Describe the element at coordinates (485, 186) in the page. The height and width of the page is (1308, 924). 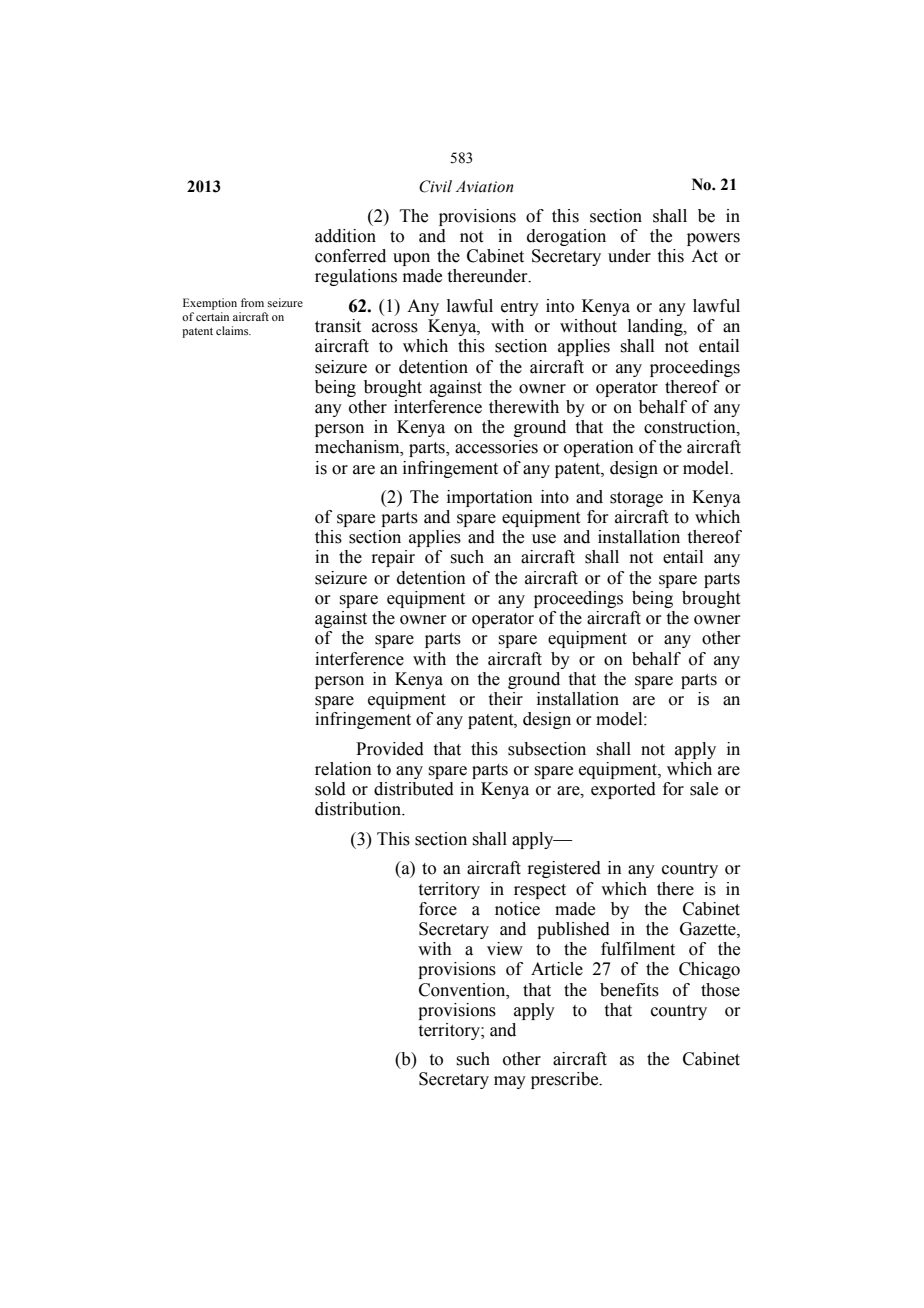
I see `Aviation` at that location.
